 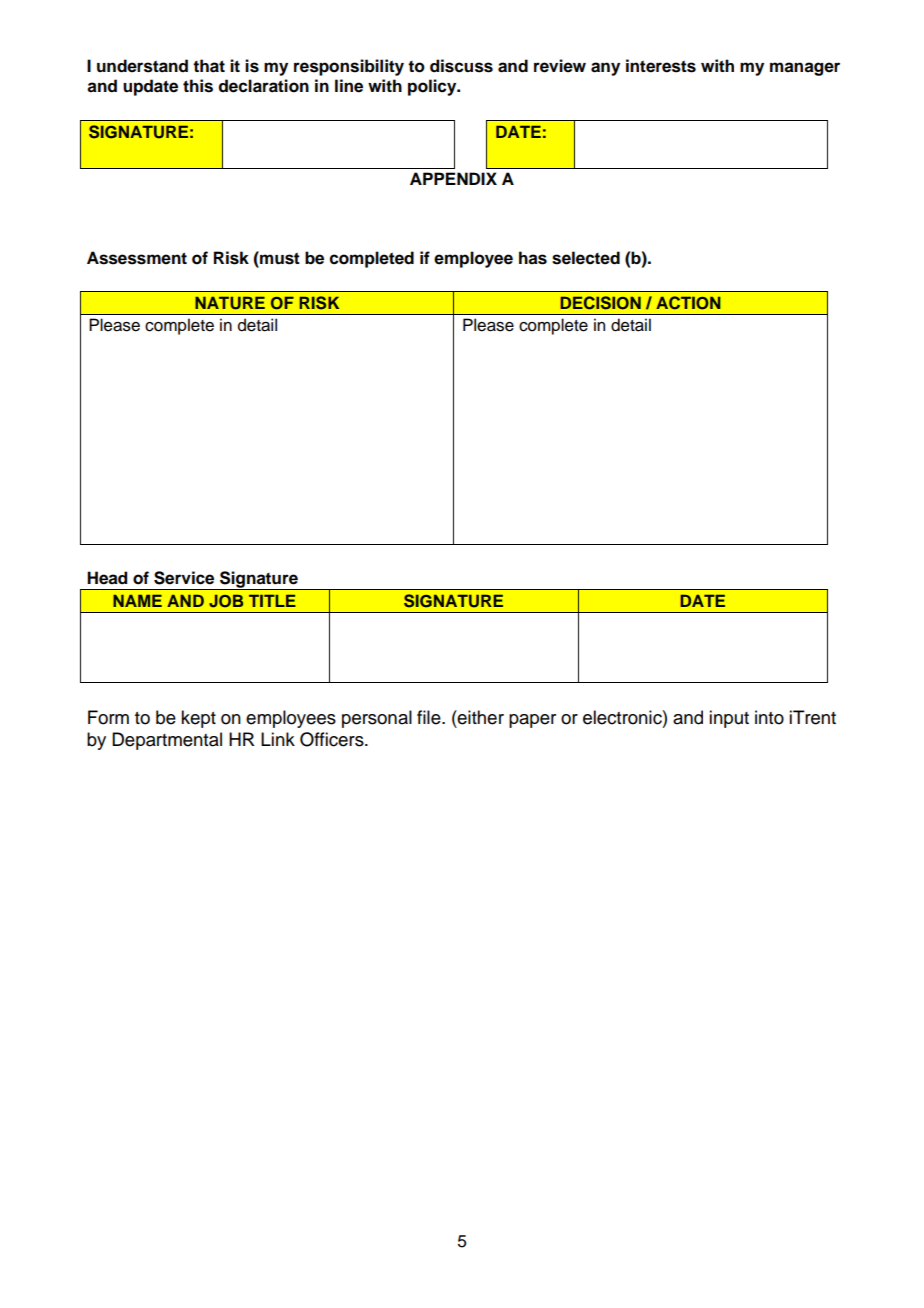 What do you see at coordinates (433, 87) in the screenshot?
I see `policy` at bounding box center [433, 87].
